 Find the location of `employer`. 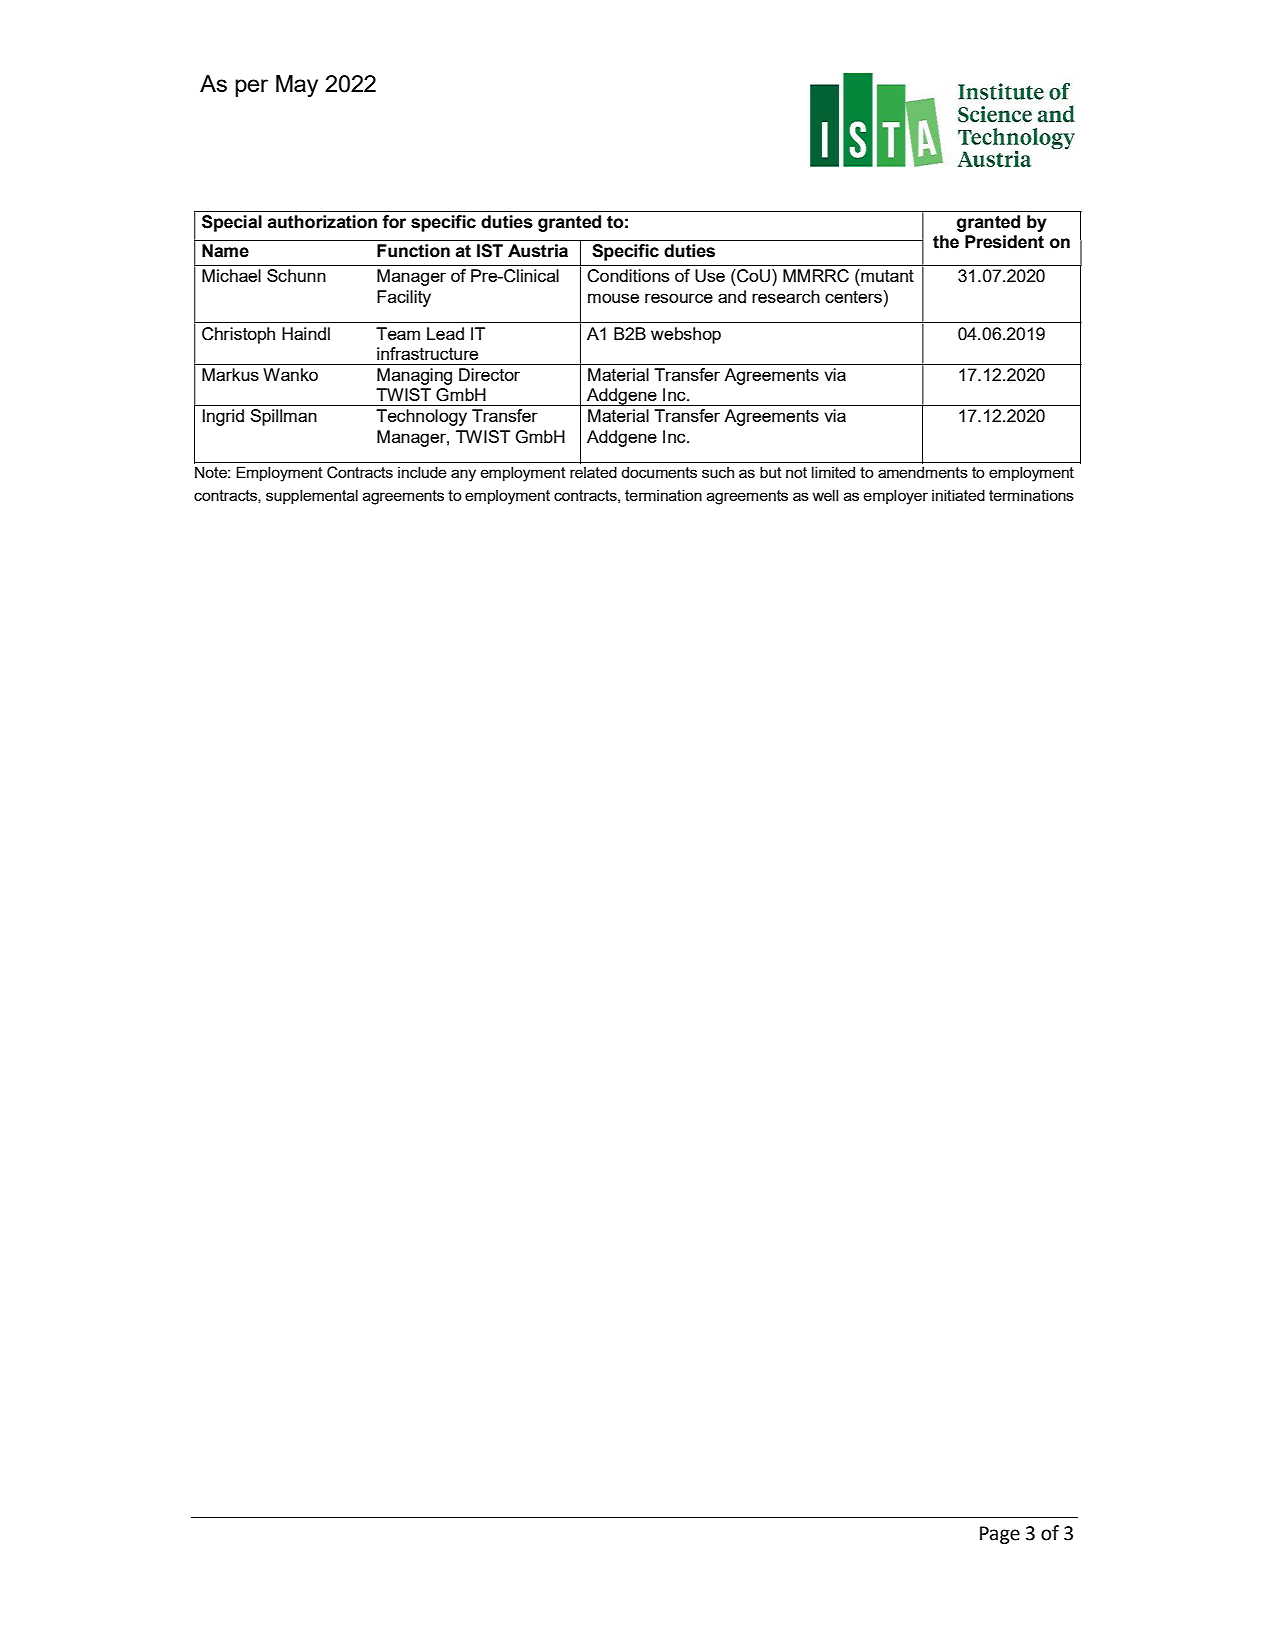

employer is located at coordinates (896, 497).
